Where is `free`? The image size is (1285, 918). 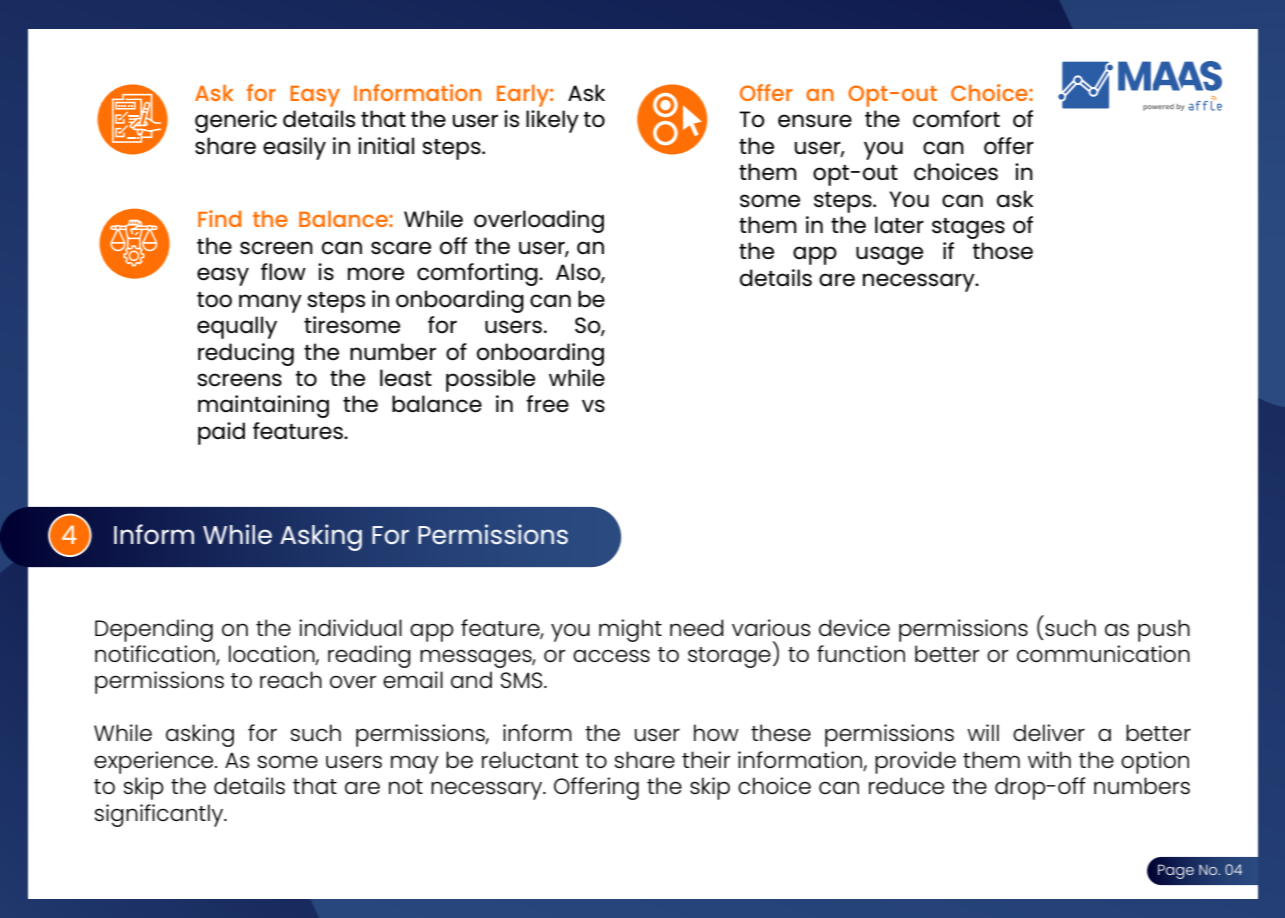
free is located at coordinates (547, 404).
